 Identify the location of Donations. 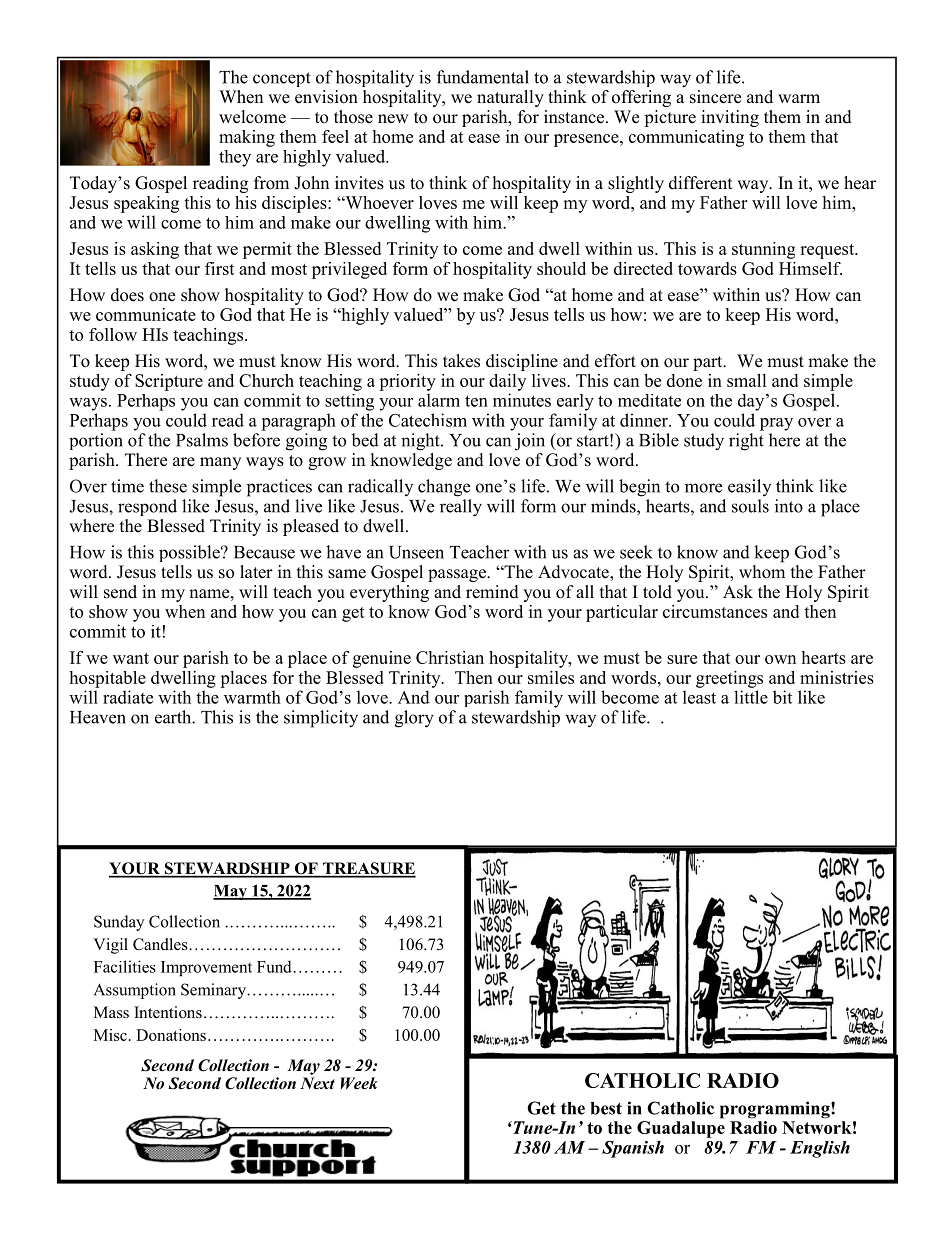
(171, 1035).
